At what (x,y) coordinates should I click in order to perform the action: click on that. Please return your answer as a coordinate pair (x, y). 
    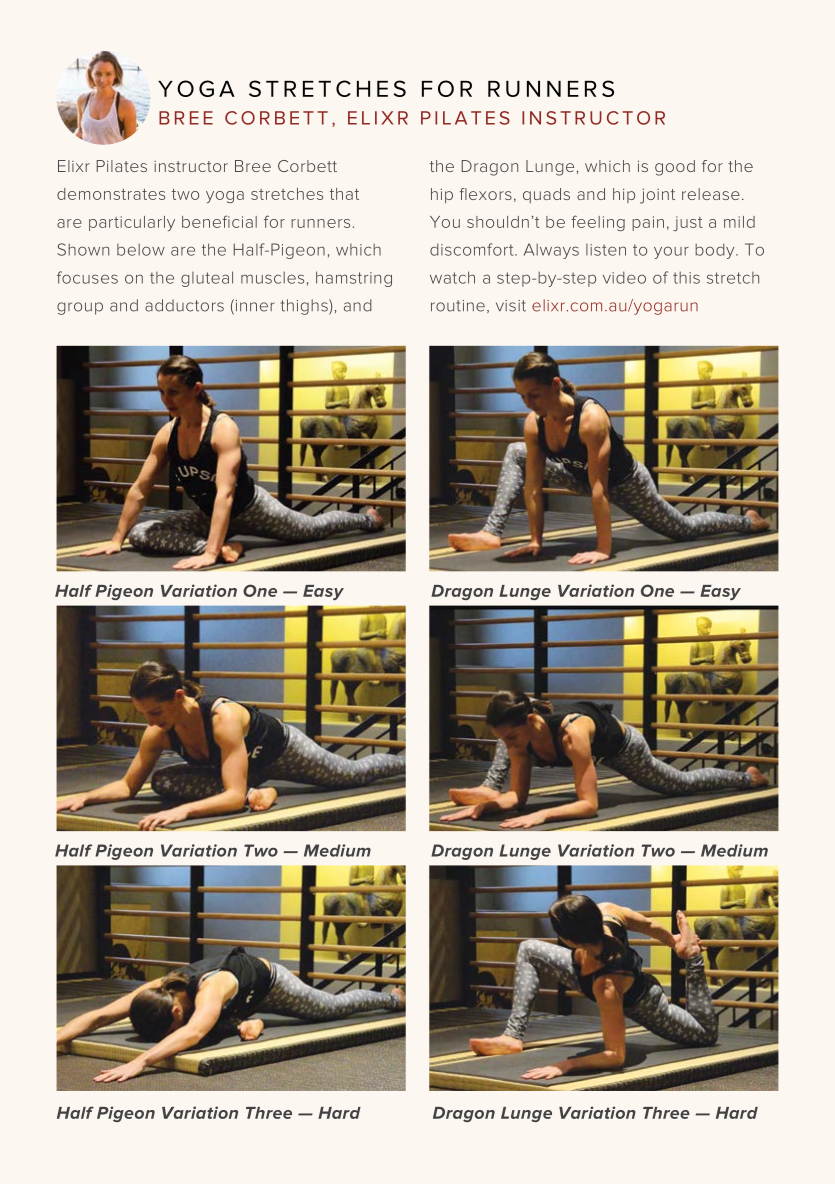
    Looking at the image, I should click on (344, 194).
